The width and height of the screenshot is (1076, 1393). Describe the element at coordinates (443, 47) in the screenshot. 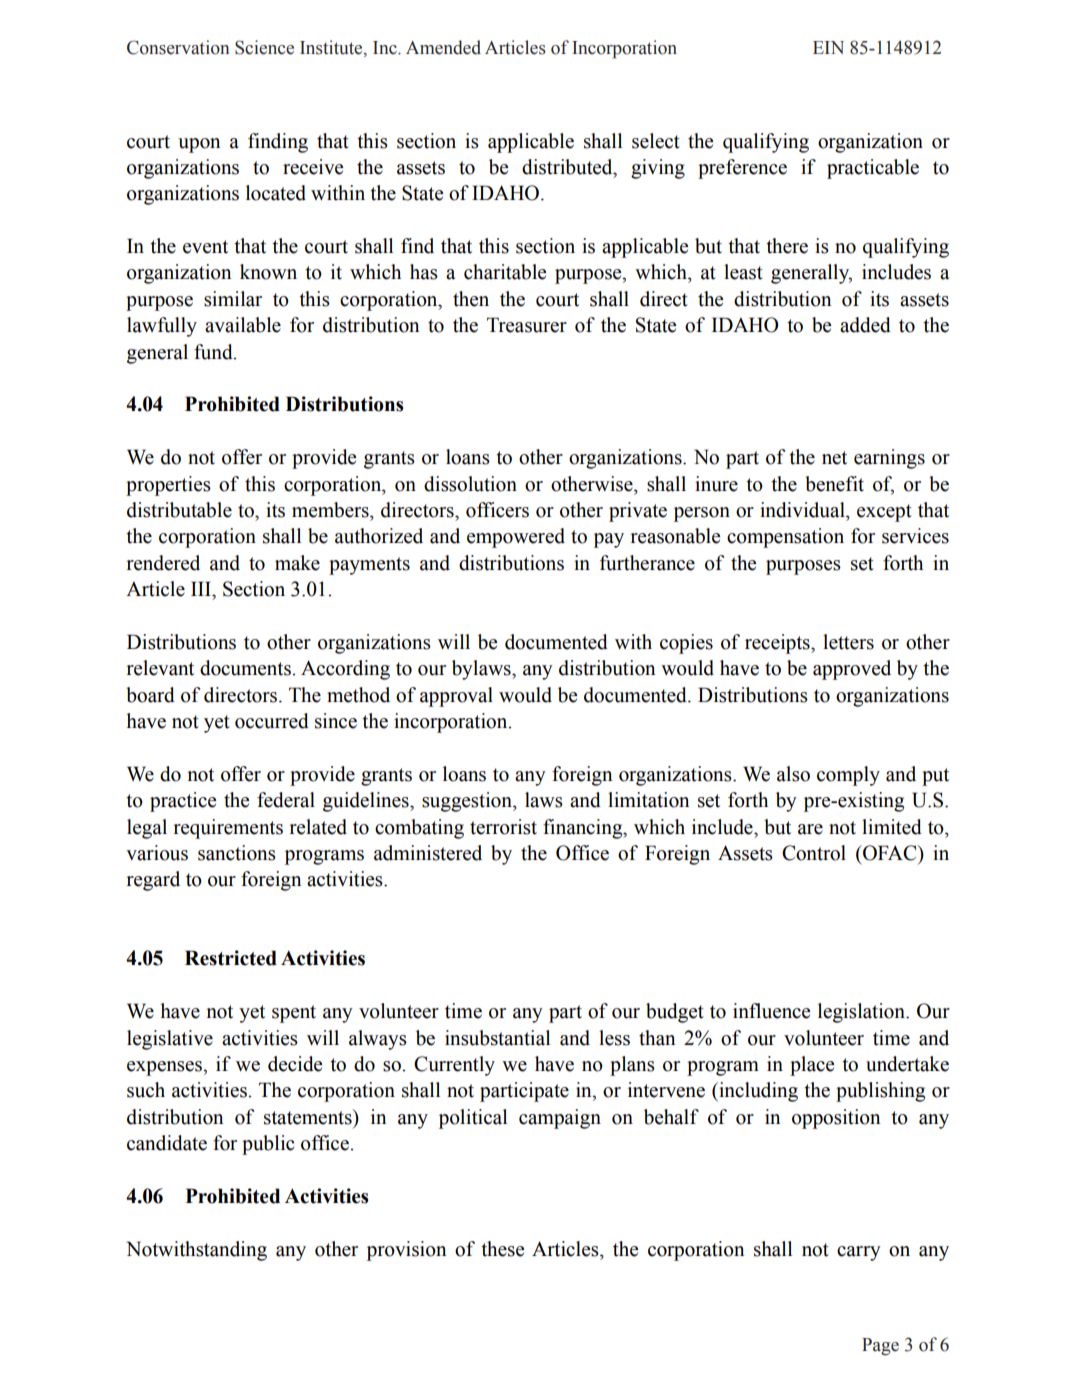

I see `Amended` at that location.
